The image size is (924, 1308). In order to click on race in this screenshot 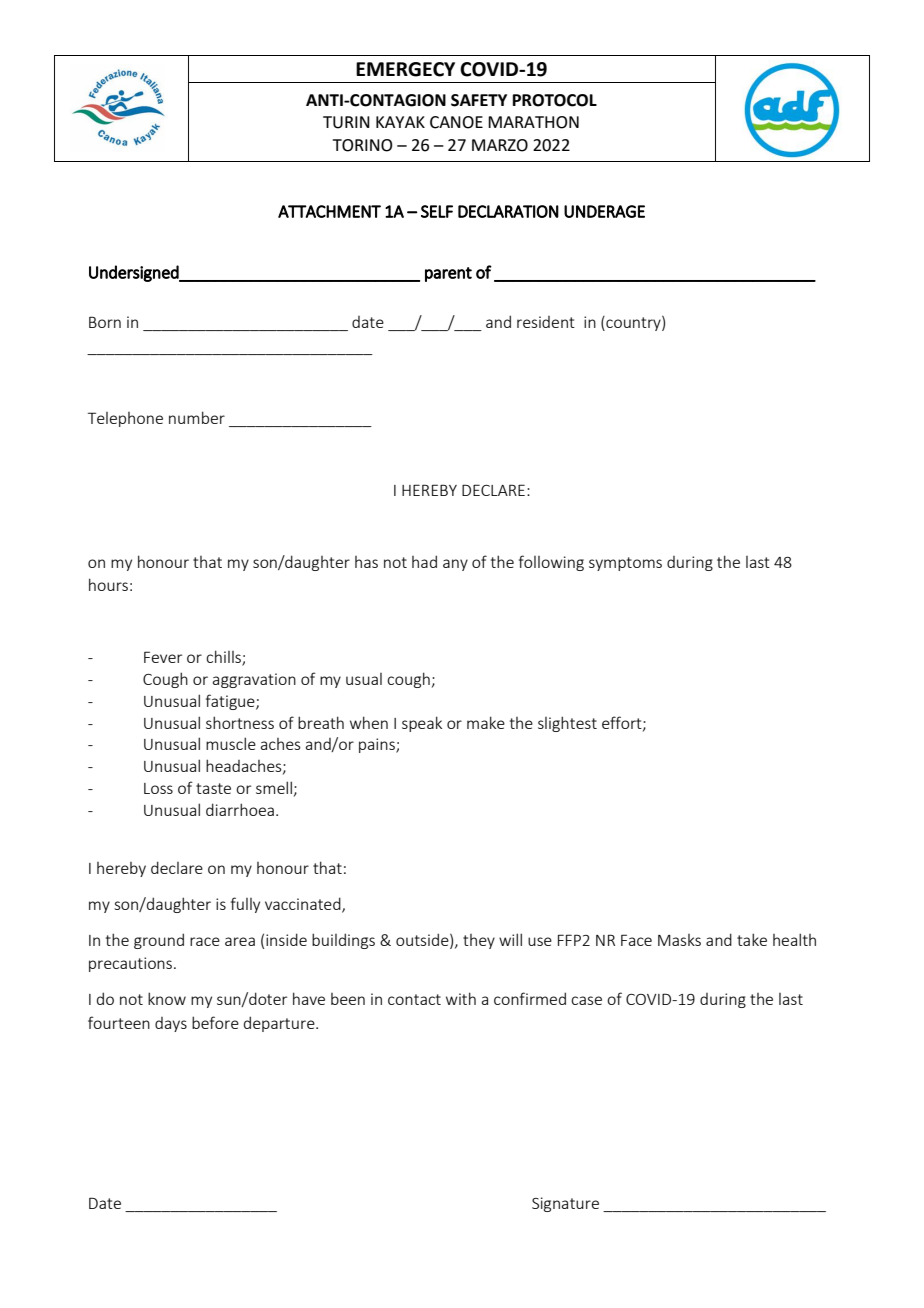, I will do `click(205, 941)`.
